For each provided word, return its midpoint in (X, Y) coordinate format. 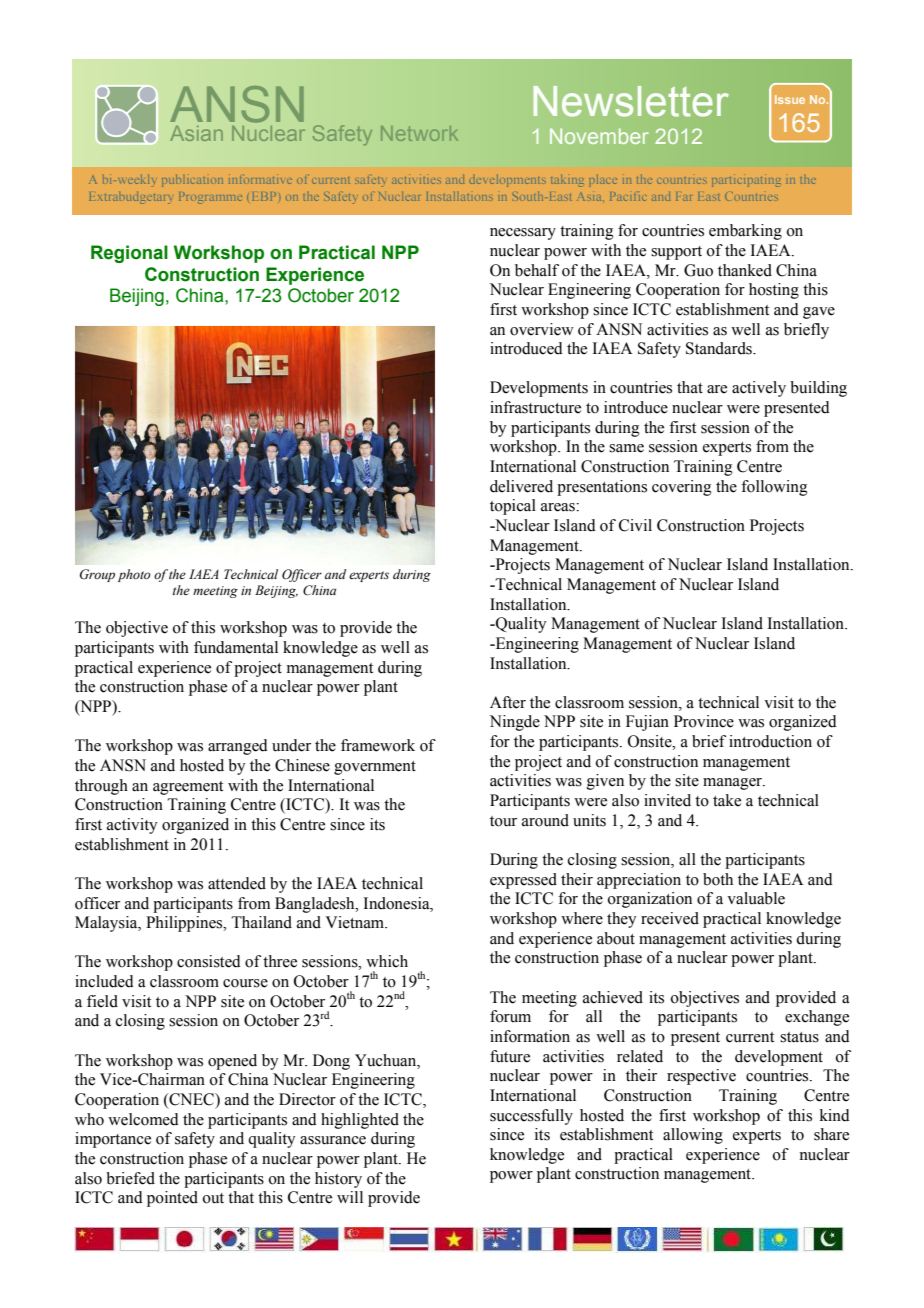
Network (419, 133)
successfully (531, 1117)
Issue (790, 99)
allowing (693, 1136)
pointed (172, 1199)
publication (192, 181)
